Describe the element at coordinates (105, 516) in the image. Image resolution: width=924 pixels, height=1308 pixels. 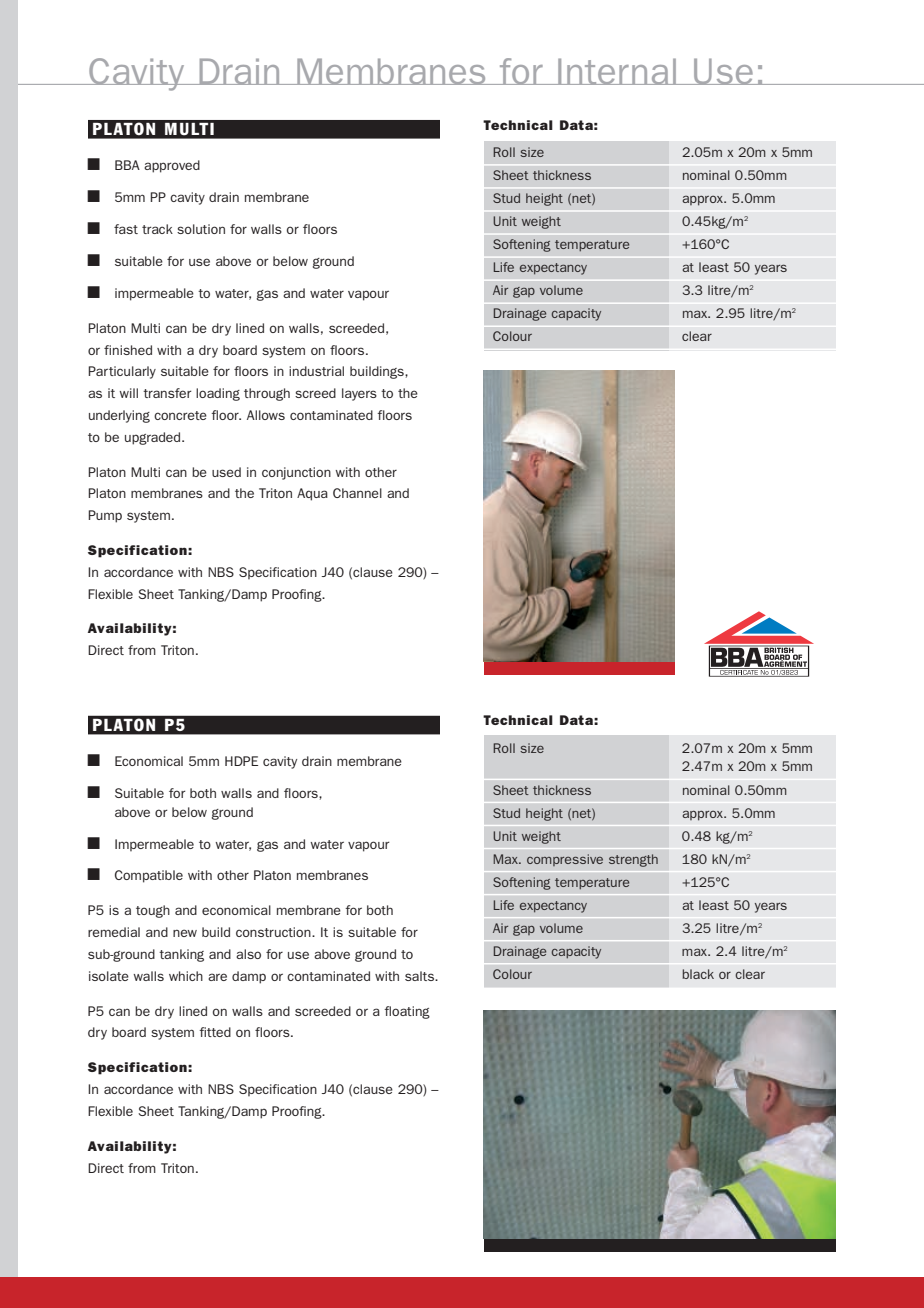
I see `Pump` at that location.
